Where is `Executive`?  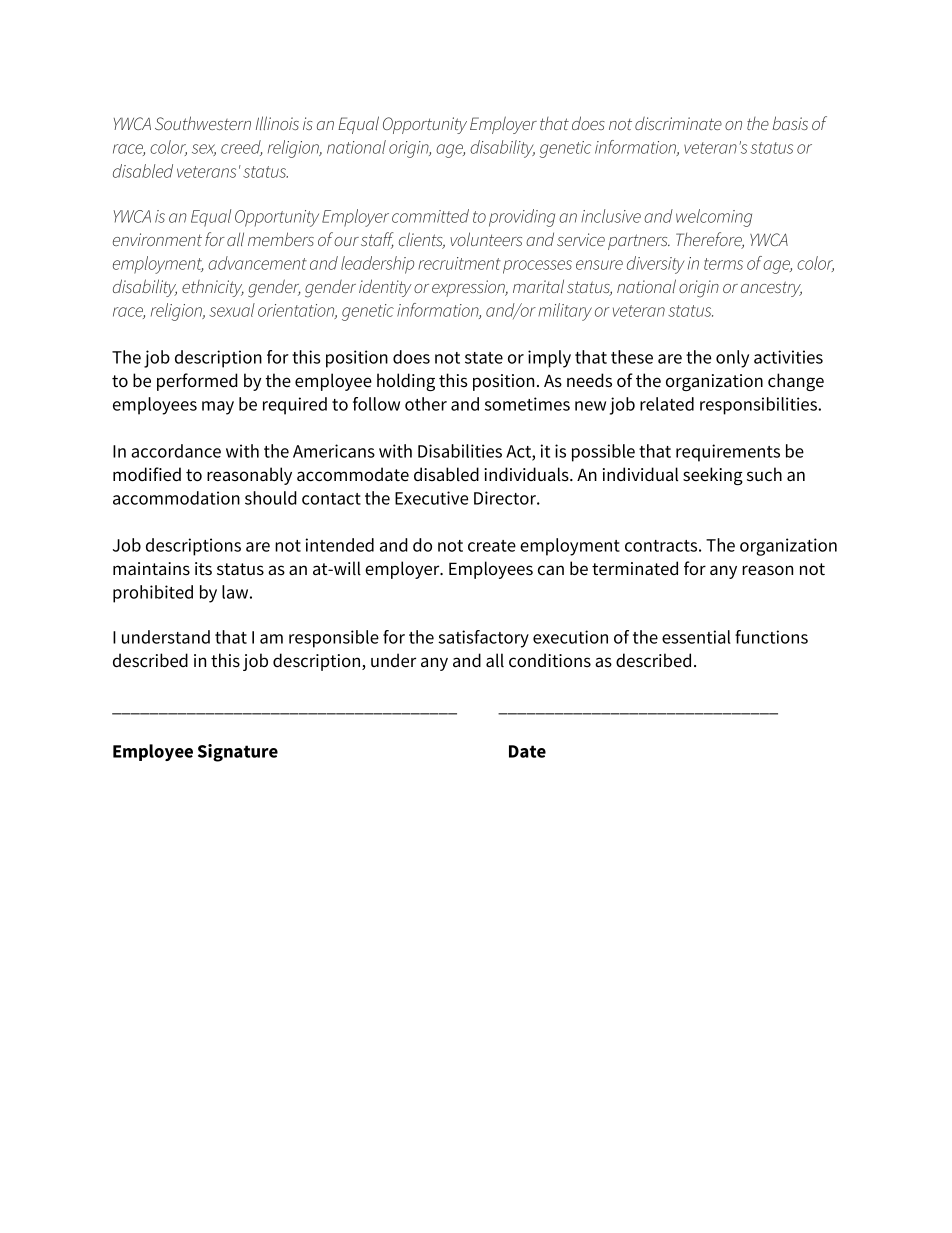
Executive is located at coordinates (431, 498).
